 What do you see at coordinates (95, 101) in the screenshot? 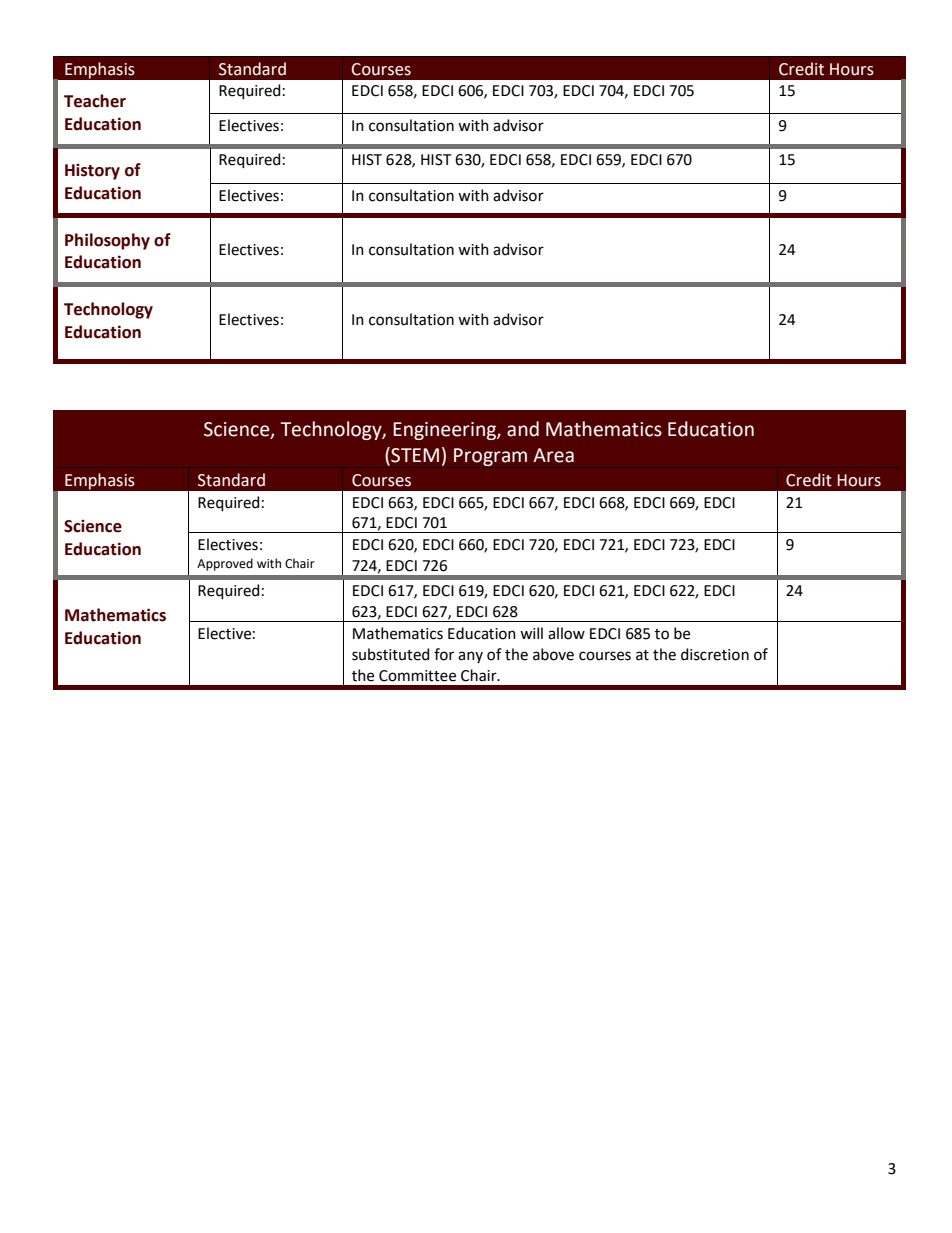
I see `Teacher` at bounding box center [95, 101].
